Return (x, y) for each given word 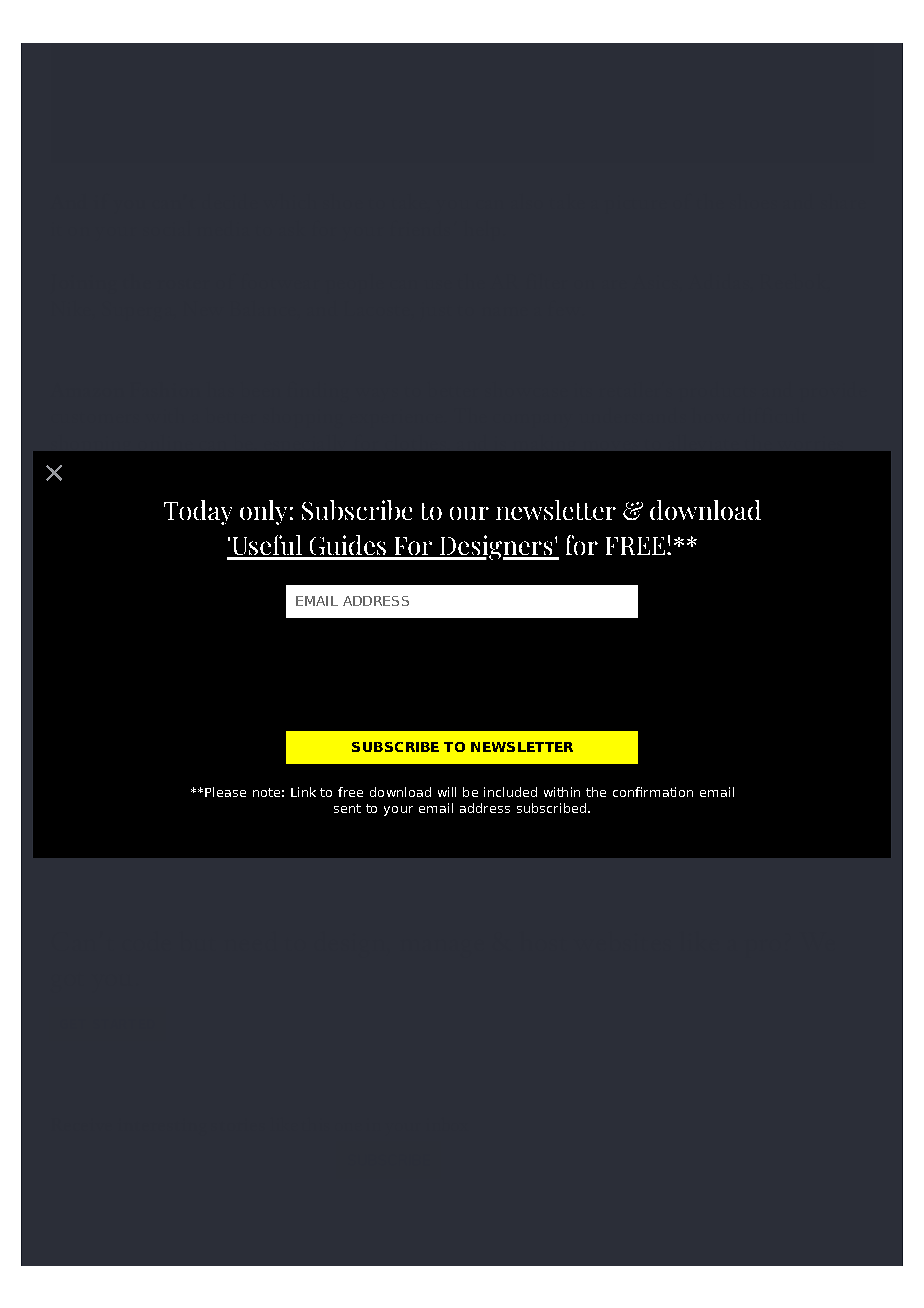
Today (198, 512)
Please (225, 792)
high (313, 525)
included (510, 792)
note (266, 792)
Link (303, 792)
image (423, 796)
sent (347, 808)
